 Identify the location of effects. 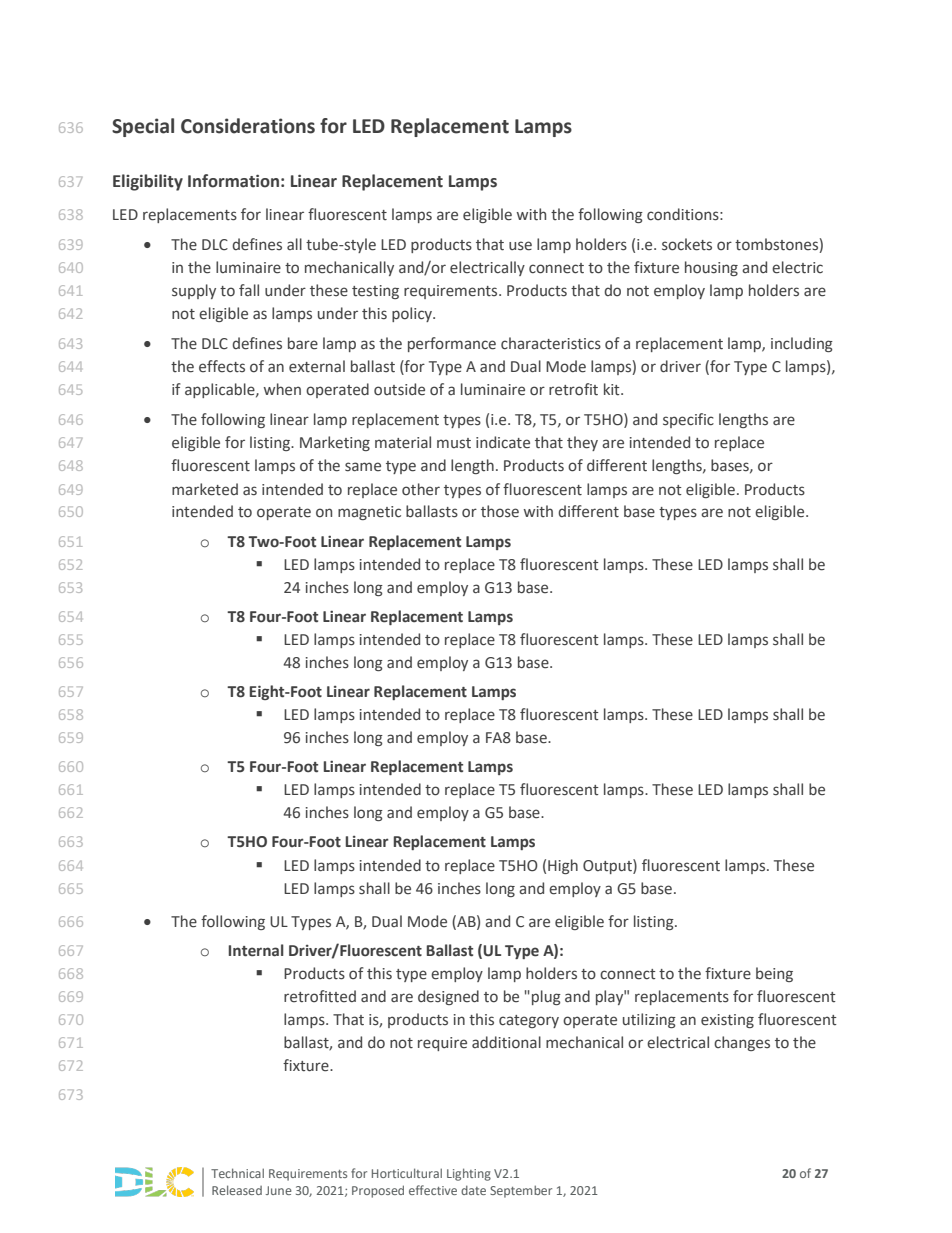
(222, 366).
